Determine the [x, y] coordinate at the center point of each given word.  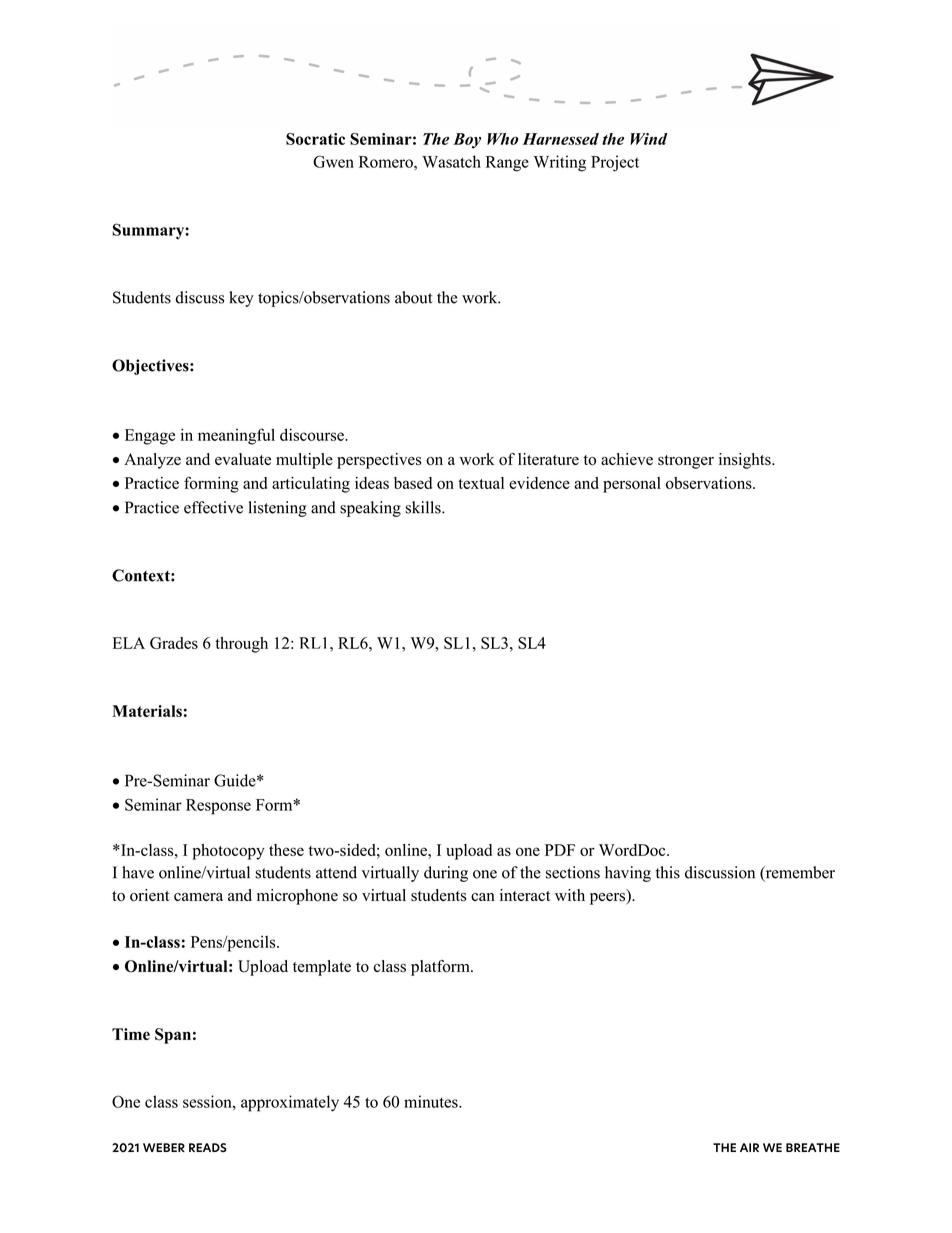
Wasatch [451, 161]
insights [746, 461]
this [668, 872]
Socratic [315, 139]
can [483, 897]
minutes [432, 1101]
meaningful [236, 436]
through [241, 645]
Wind [649, 139]
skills [424, 507]
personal [632, 485]
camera [198, 897]
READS [208, 1147]
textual [481, 483]
